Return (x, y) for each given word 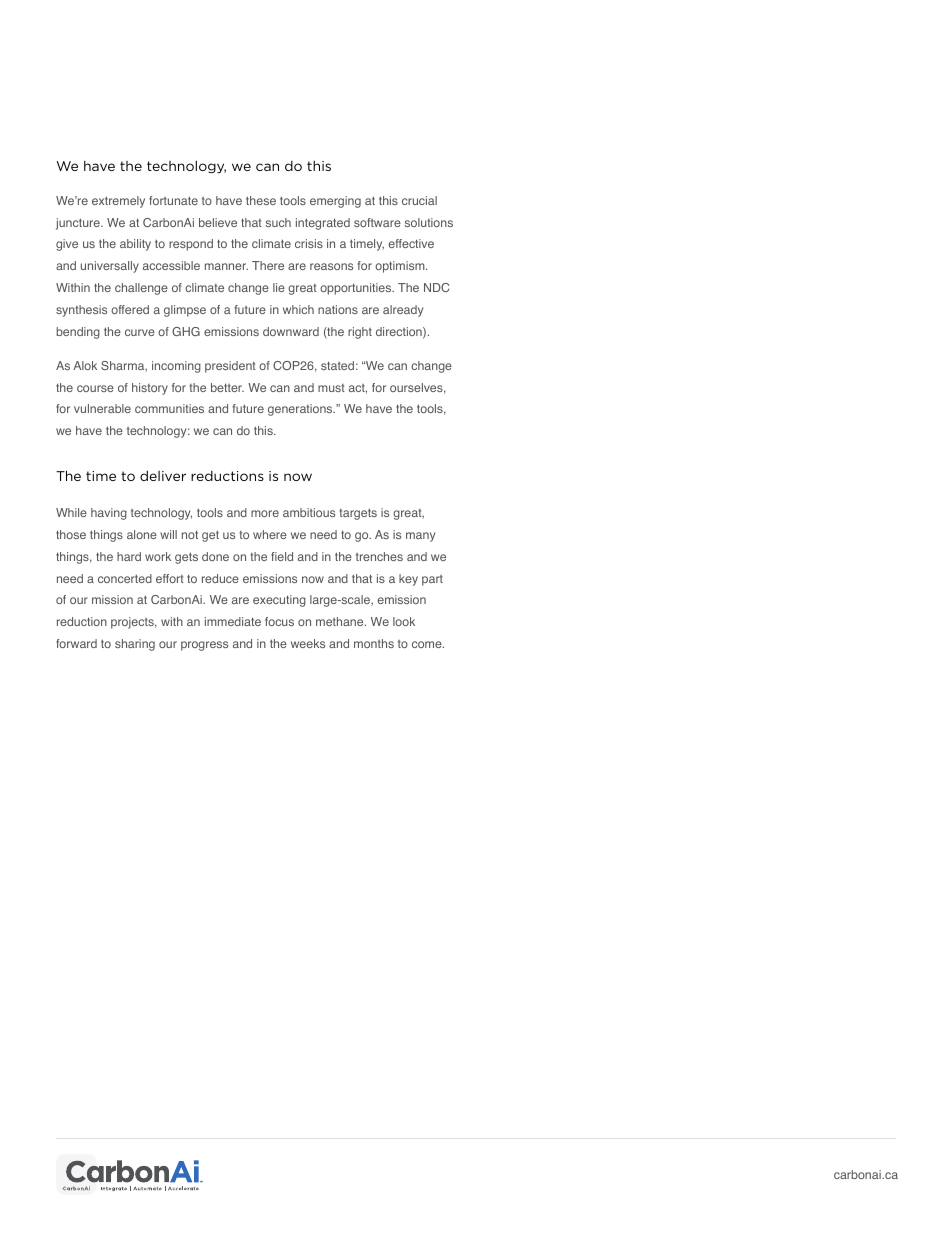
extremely (118, 202)
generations (301, 410)
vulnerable (102, 408)
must (331, 388)
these (261, 200)
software (377, 222)
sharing (135, 645)
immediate (233, 621)
